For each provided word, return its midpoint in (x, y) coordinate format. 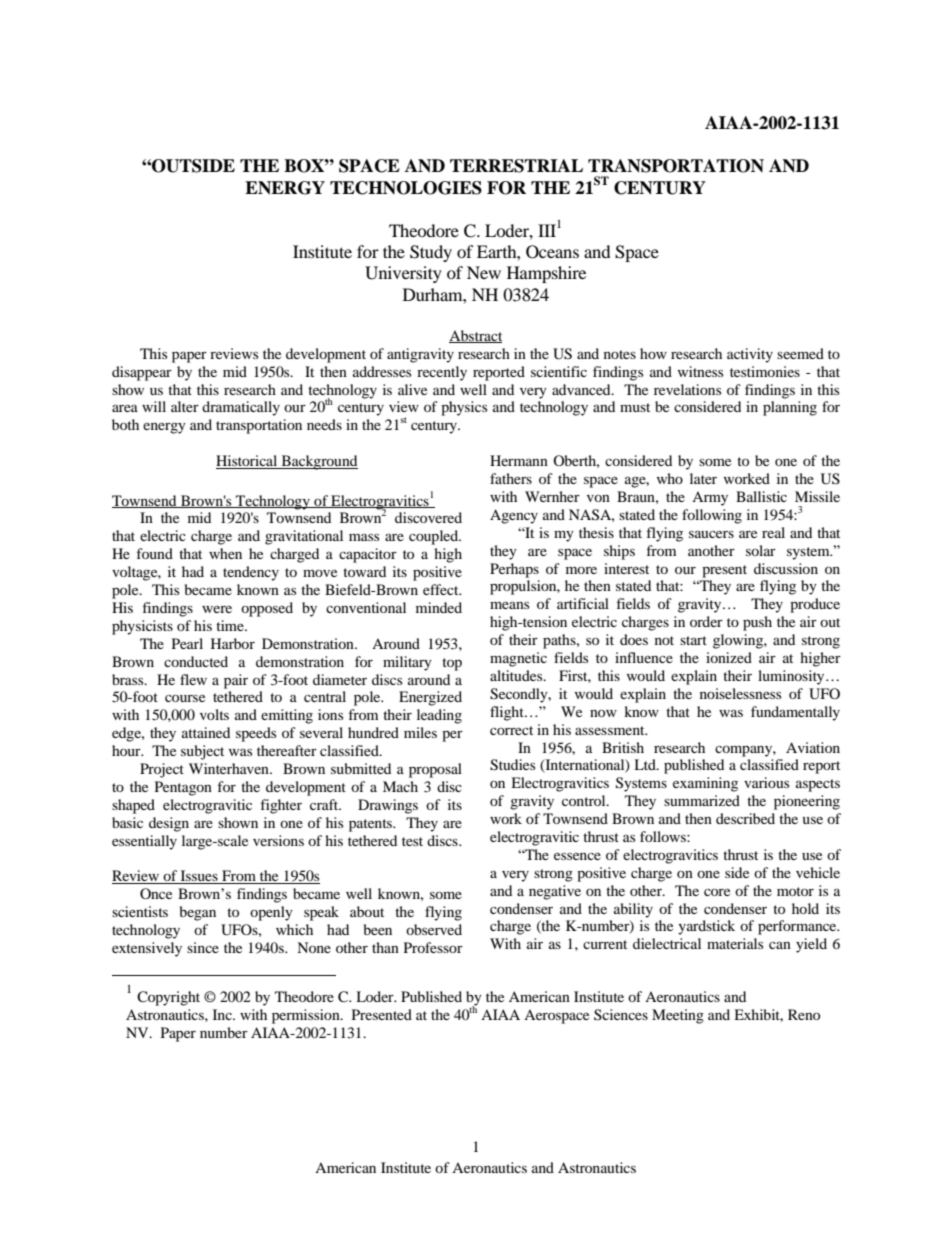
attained (206, 732)
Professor (433, 947)
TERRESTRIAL (516, 166)
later (703, 478)
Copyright (168, 998)
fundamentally (795, 713)
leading (439, 716)
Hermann (519, 460)
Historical (248, 462)
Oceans (552, 252)
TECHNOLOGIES (406, 188)
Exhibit (758, 1015)
